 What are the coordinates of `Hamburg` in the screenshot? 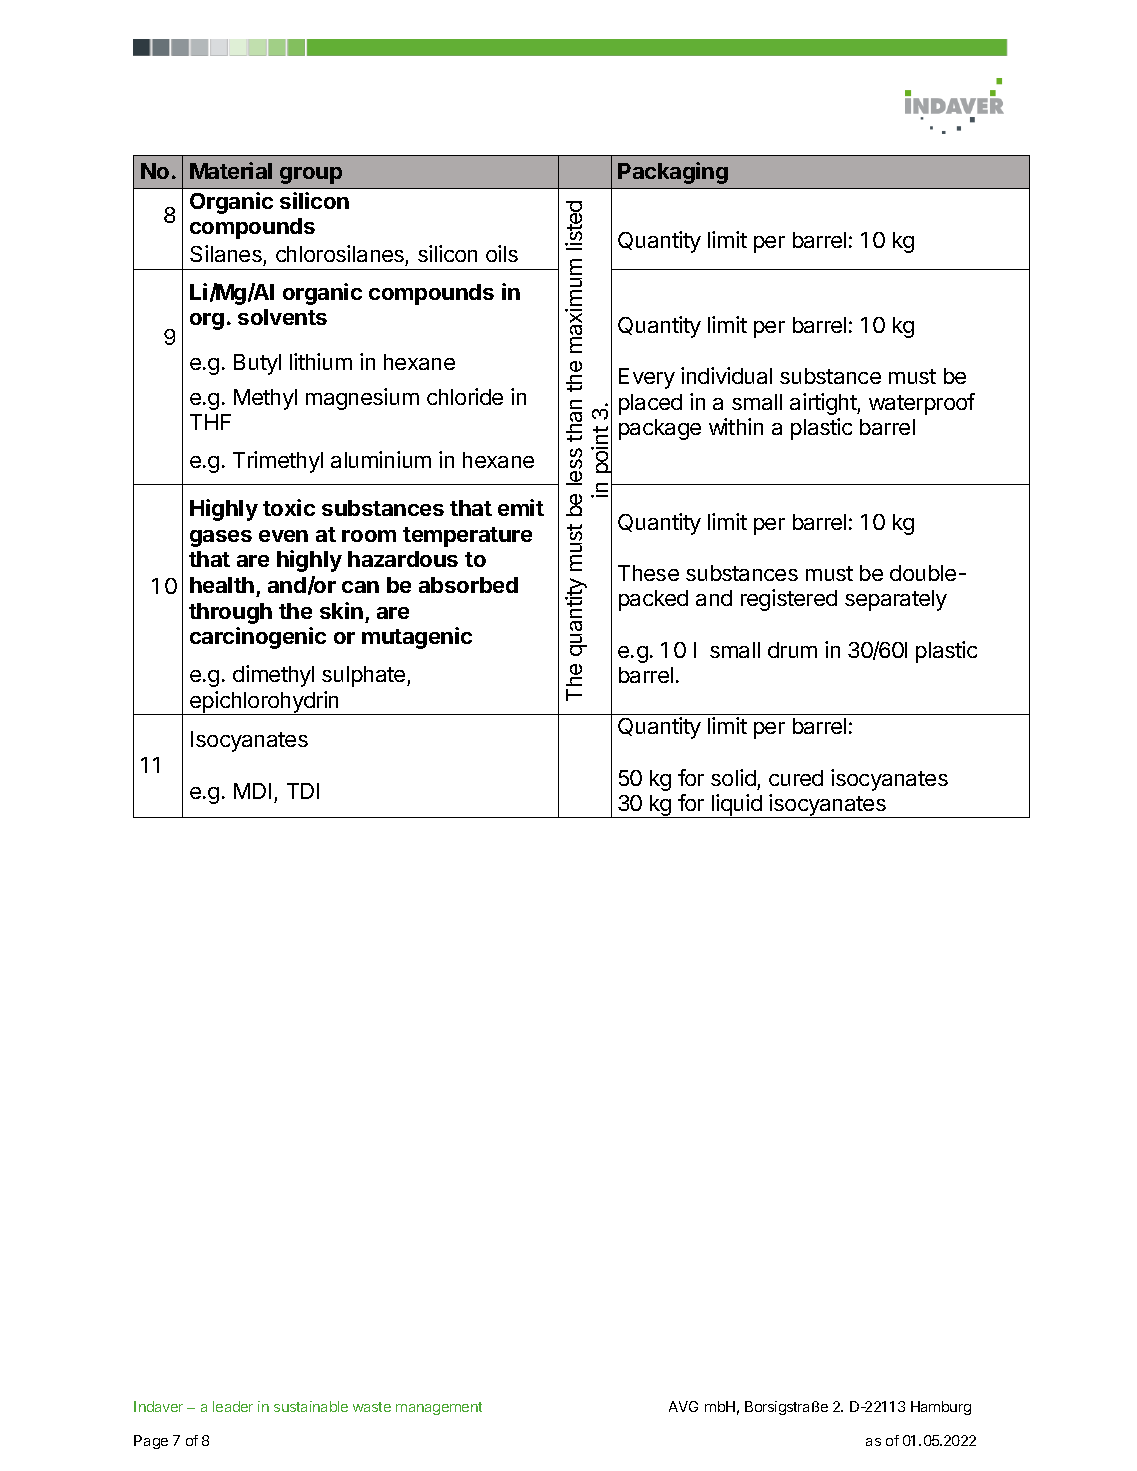 It's located at (941, 1408).
